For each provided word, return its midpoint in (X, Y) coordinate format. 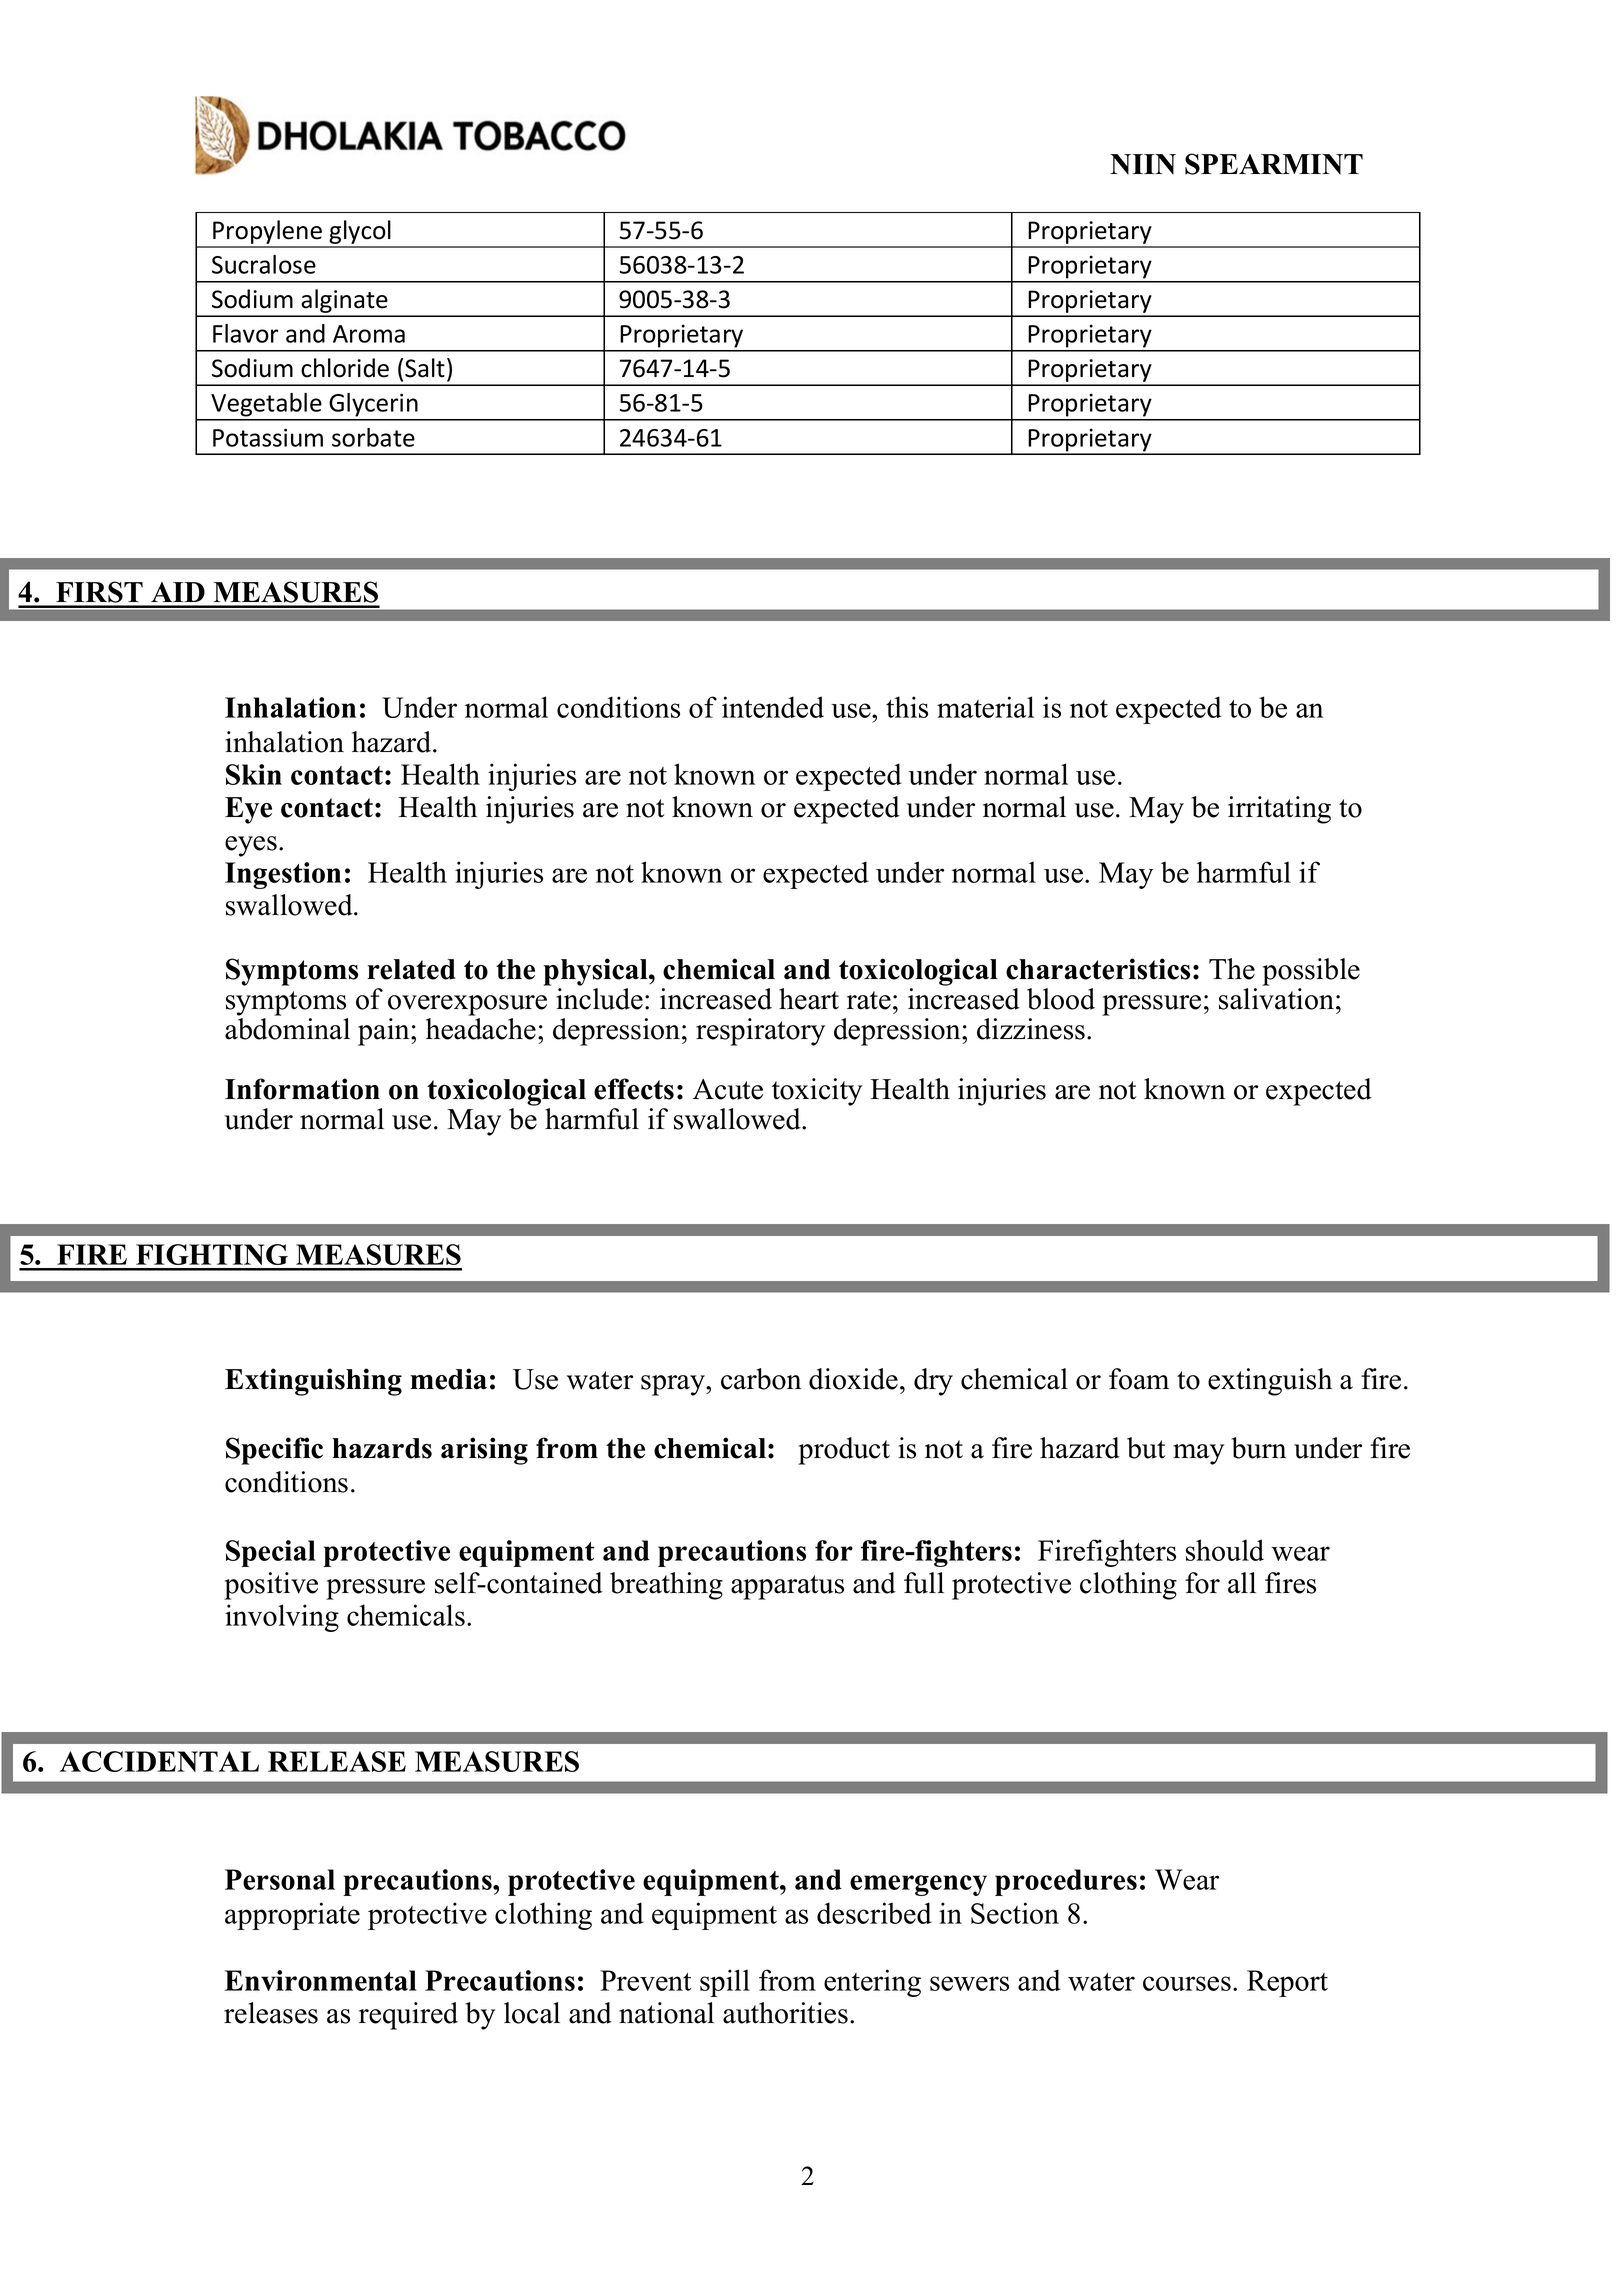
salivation (1276, 999)
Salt (425, 368)
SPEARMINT (1274, 164)
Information (302, 1089)
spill (725, 1983)
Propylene (267, 233)
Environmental (321, 1980)
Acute (728, 1089)
